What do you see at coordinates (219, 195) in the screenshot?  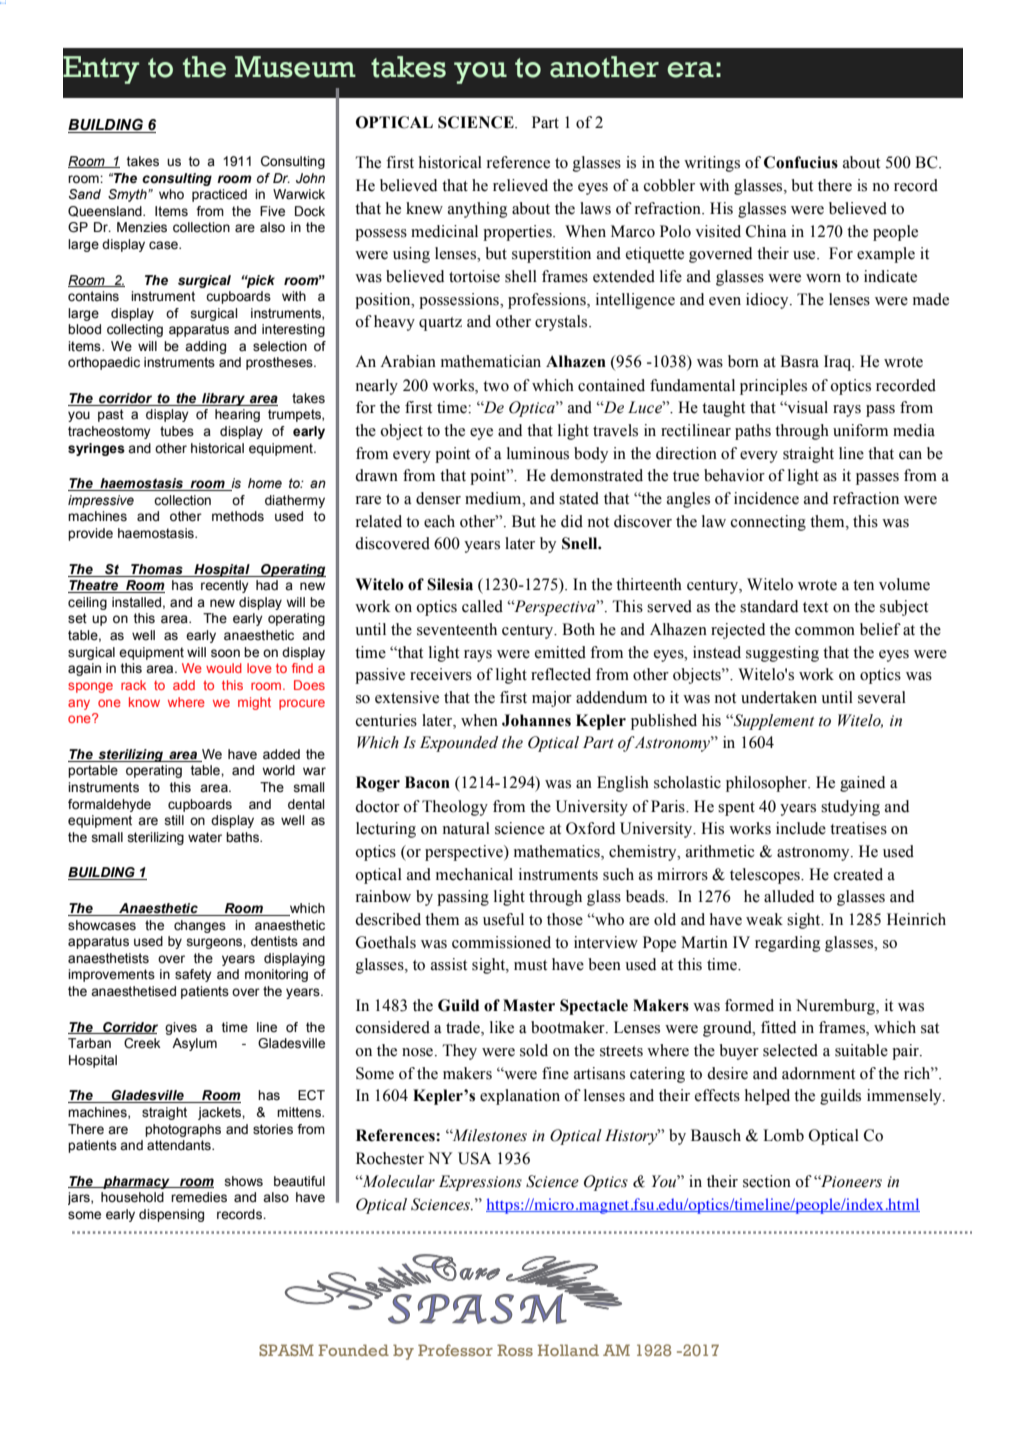 I see `practiced` at bounding box center [219, 195].
